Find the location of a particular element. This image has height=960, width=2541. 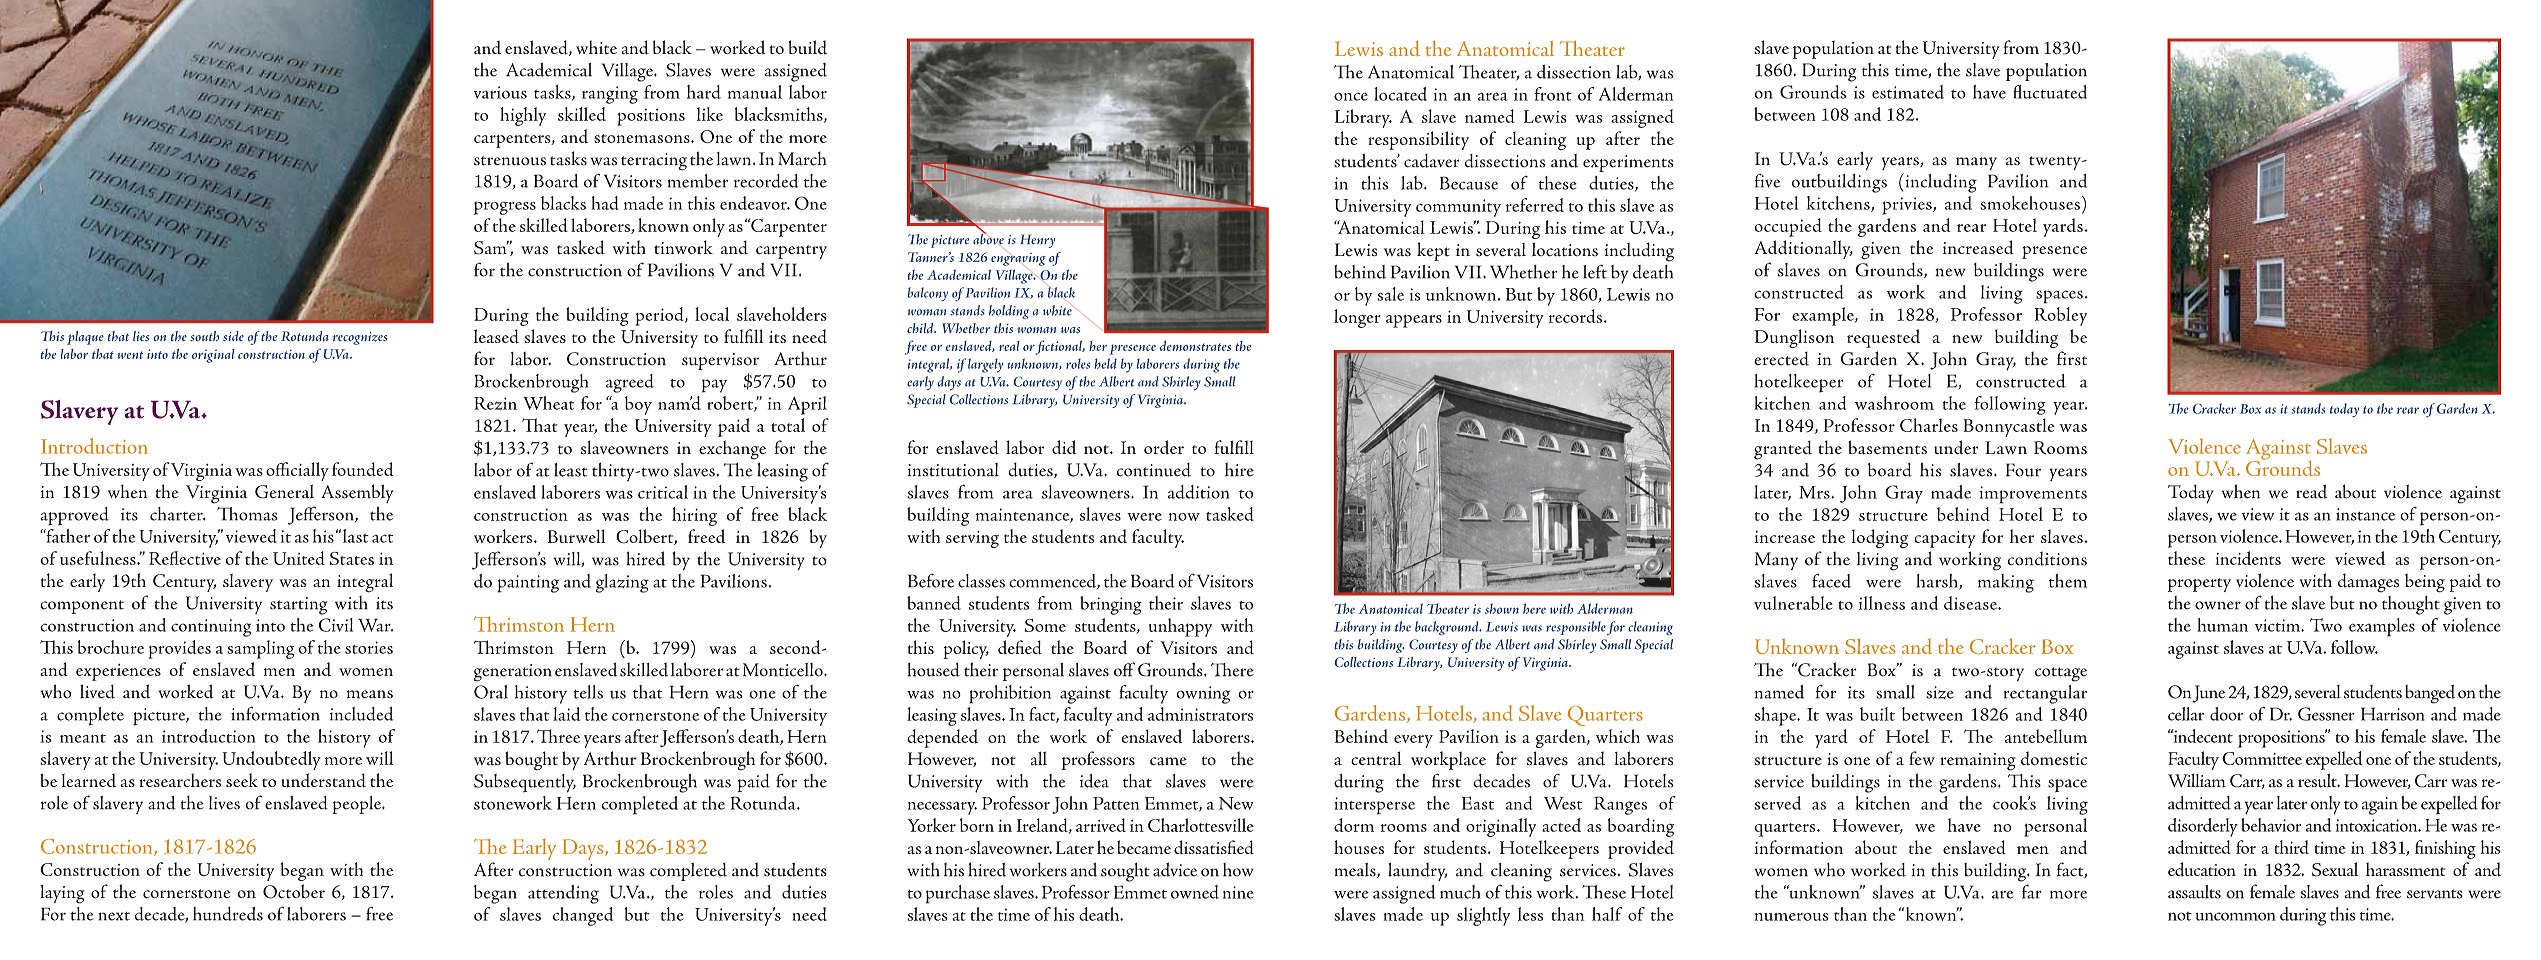

June is located at coordinates (2208, 694).
